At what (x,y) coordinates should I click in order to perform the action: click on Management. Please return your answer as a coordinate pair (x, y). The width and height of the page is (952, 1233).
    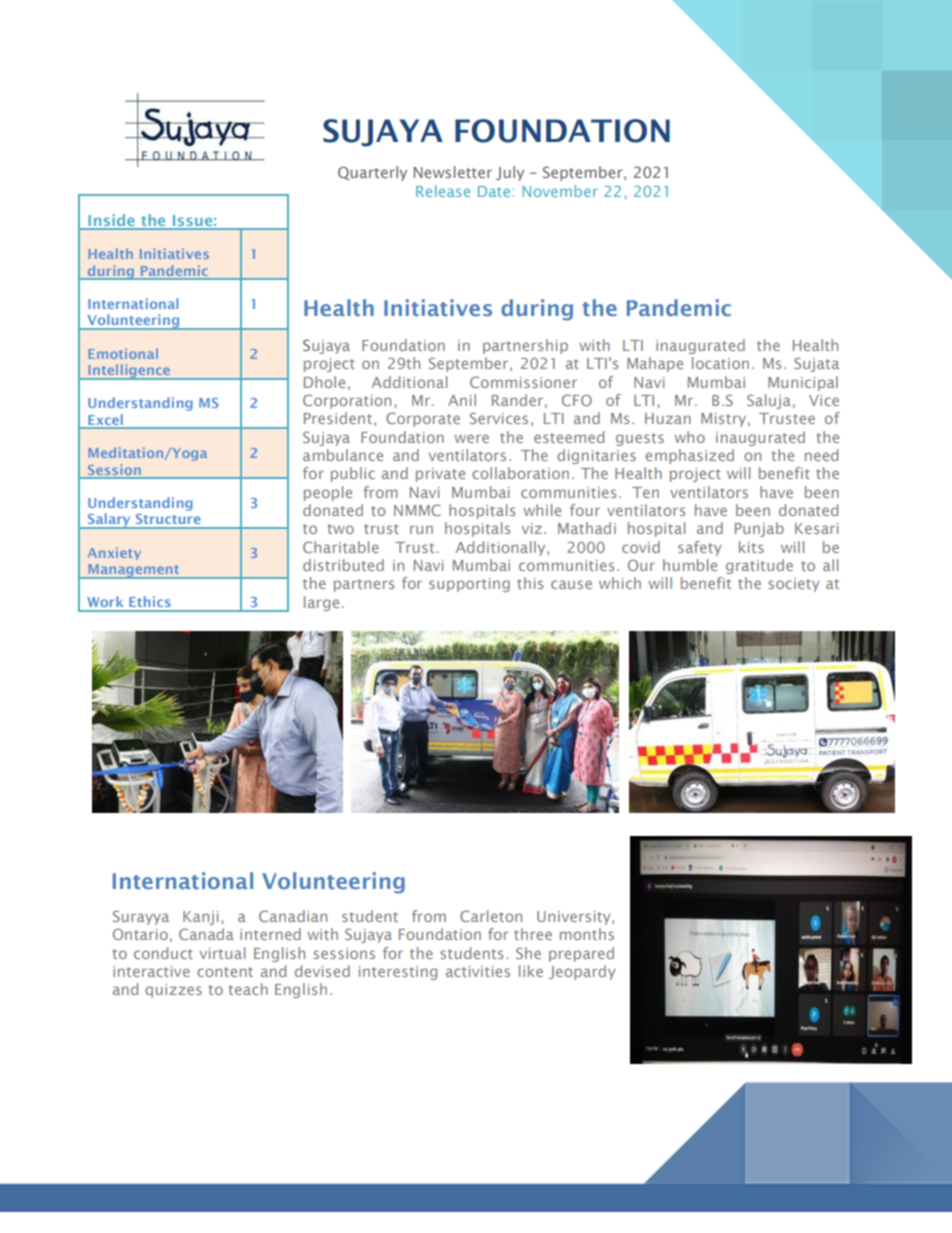
    Looking at the image, I should click on (133, 571).
